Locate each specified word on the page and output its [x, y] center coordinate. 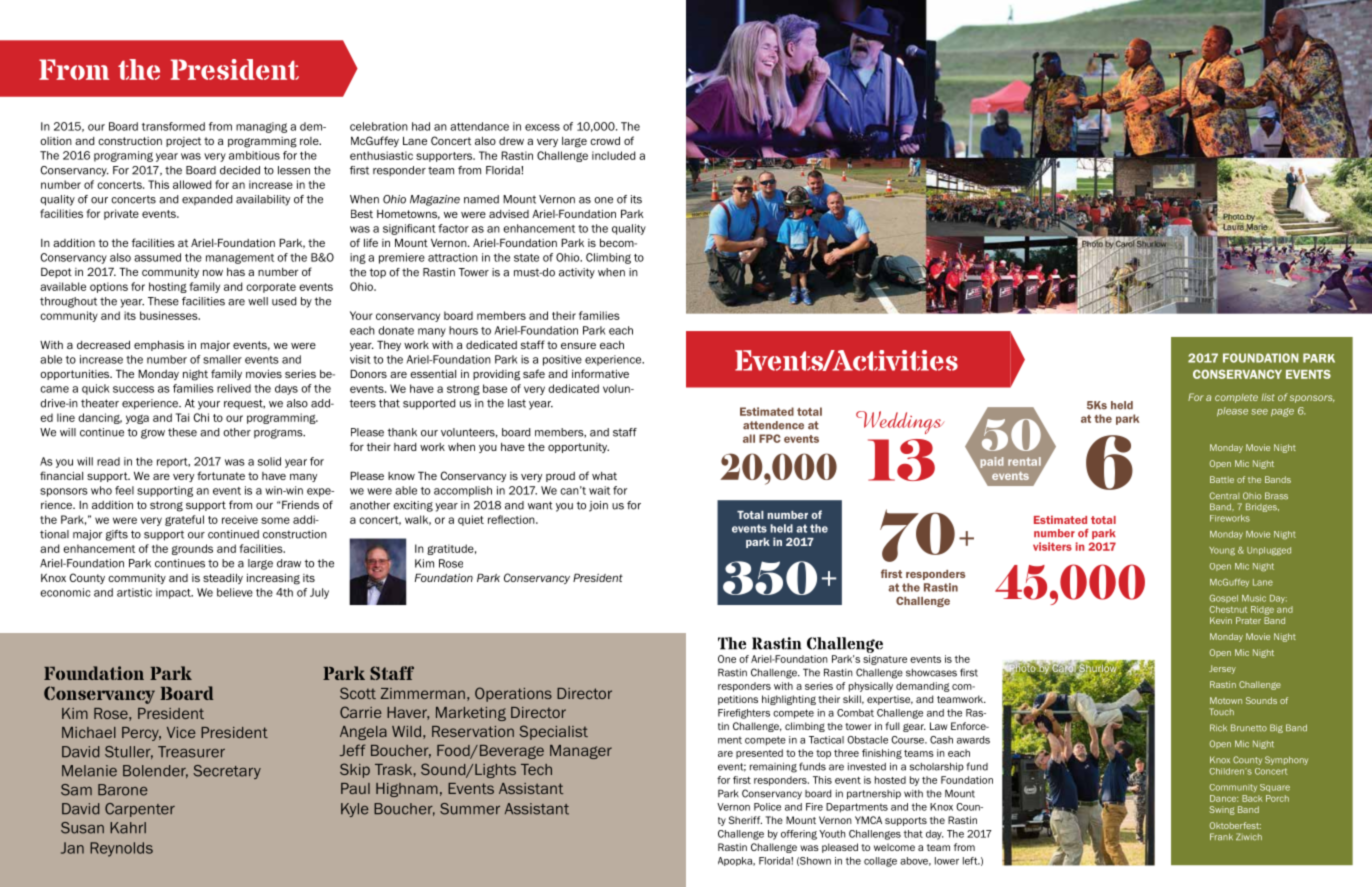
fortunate [221, 475]
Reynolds [121, 849]
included [613, 155]
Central [1224, 496]
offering [799, 835]
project [183, 142]
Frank [1221, 837]
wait [599, 490]
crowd [605, 141]
